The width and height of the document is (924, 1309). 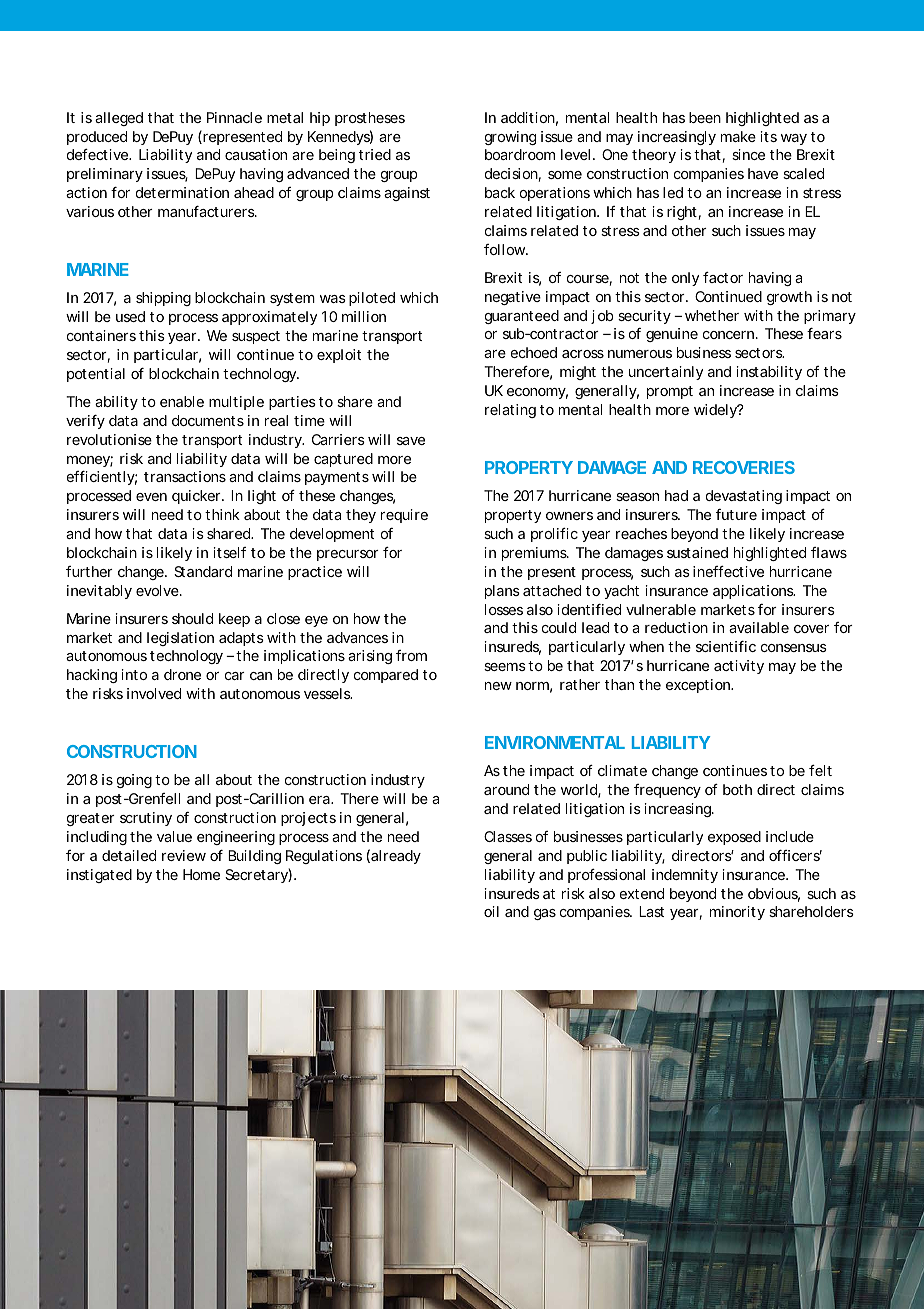 What do you see at coordinates (154, 693) in the document?
I see `involved` at bounding box center [154, 693].
